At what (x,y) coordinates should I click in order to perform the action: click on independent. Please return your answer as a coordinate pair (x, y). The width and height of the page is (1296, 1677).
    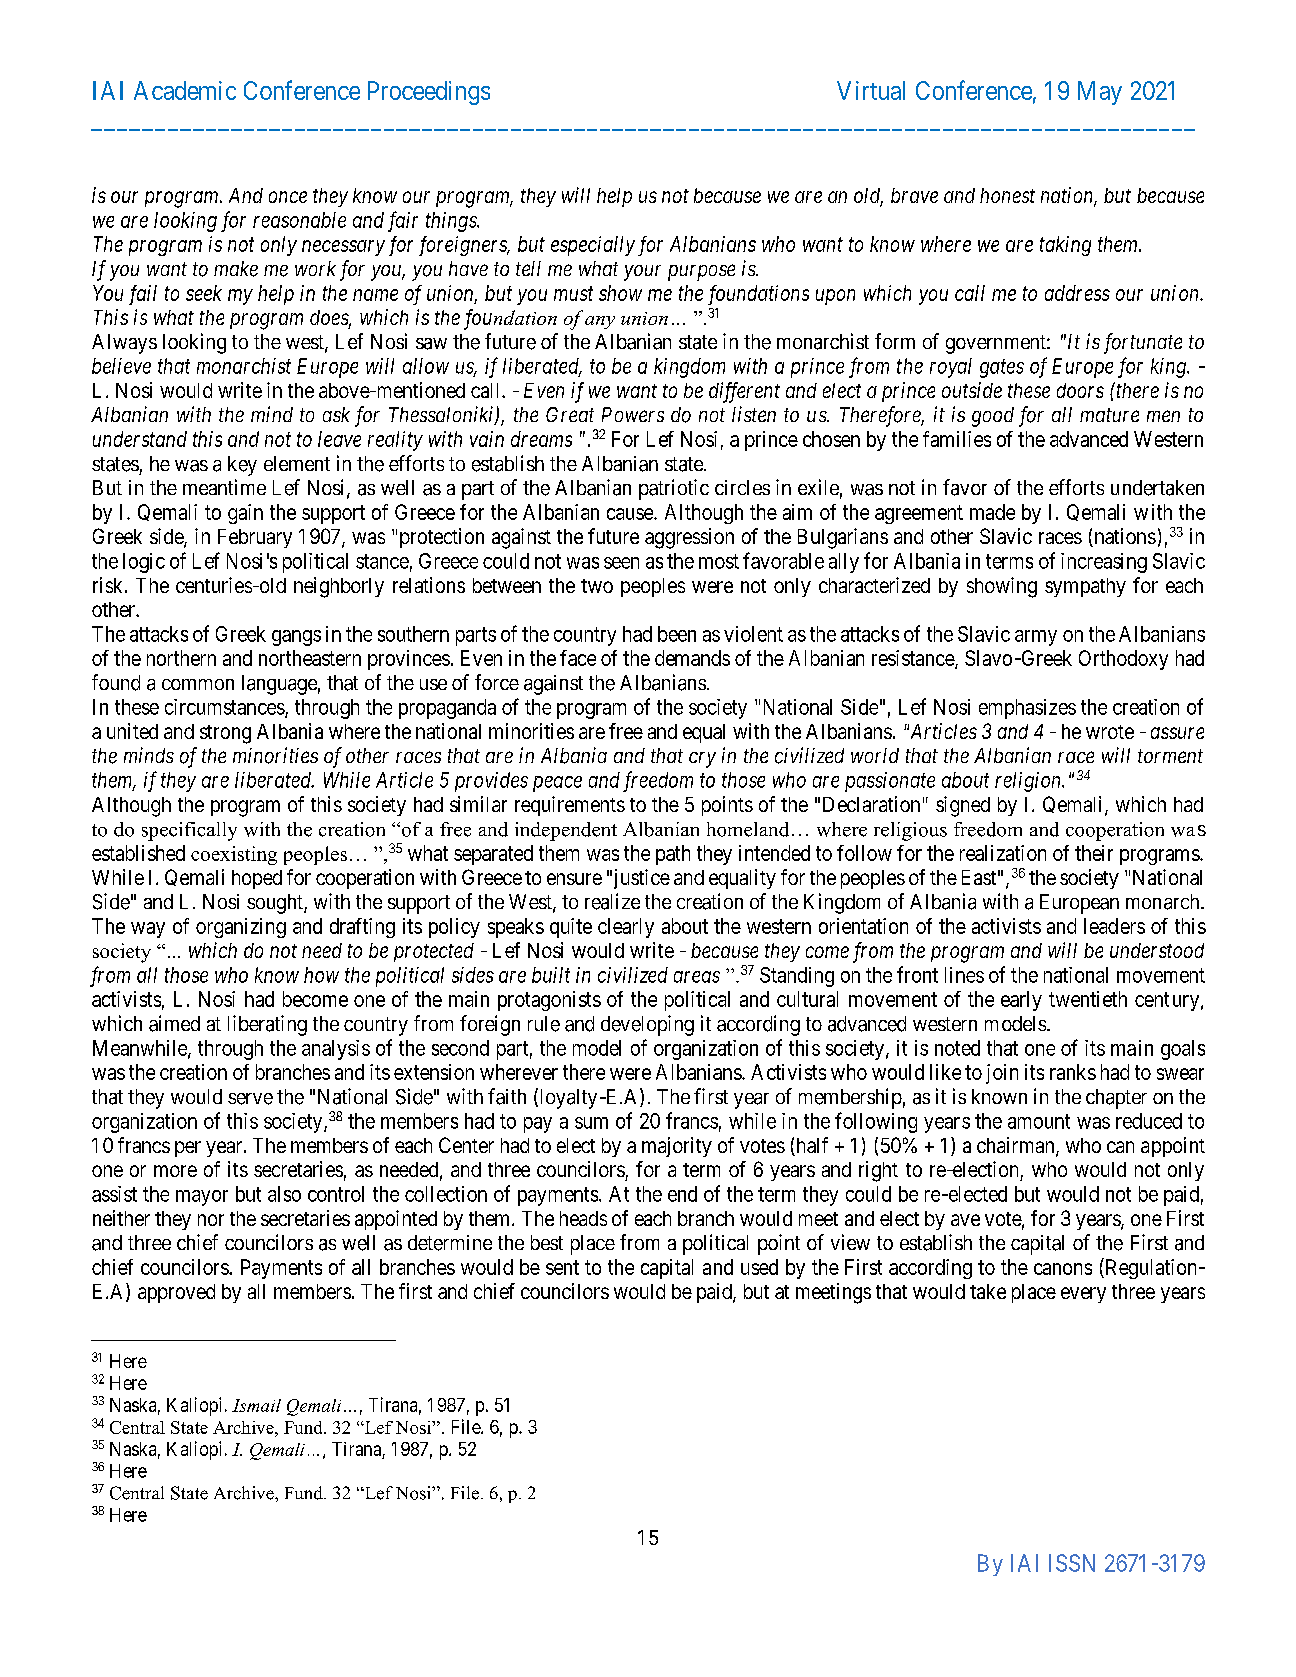
    Looking at the image, I should click on (566, 831).
